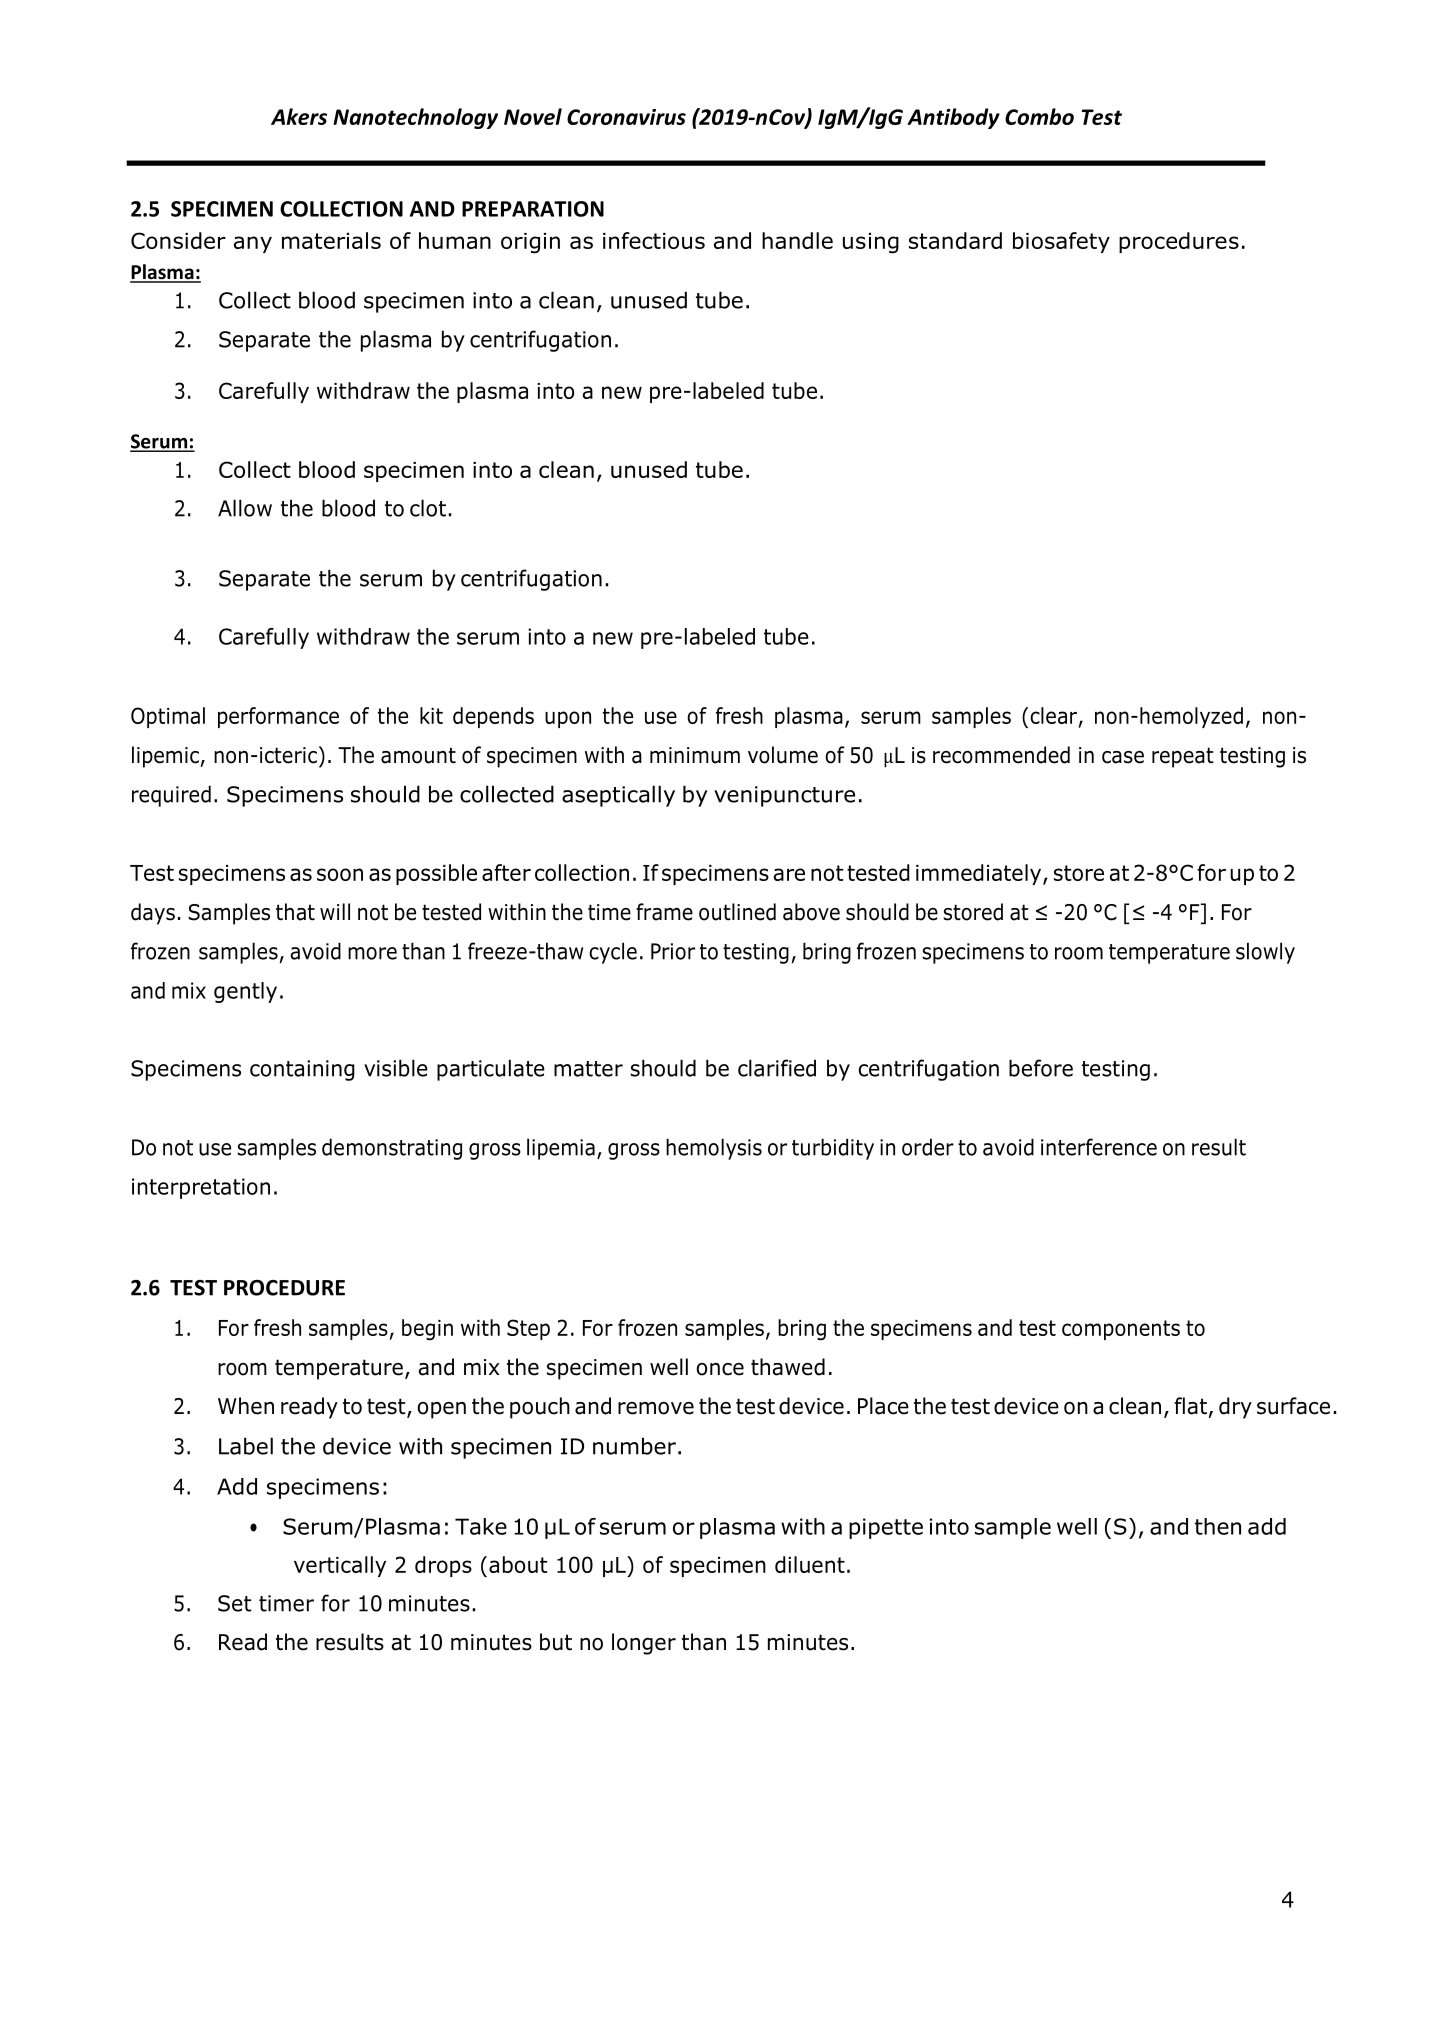 Image resolution: width=1436 pixels, height=2030 pixels. What do you see at coordinates (1039, 116) in the page?
I see `Combo` at bounding box center [1039, 116].
